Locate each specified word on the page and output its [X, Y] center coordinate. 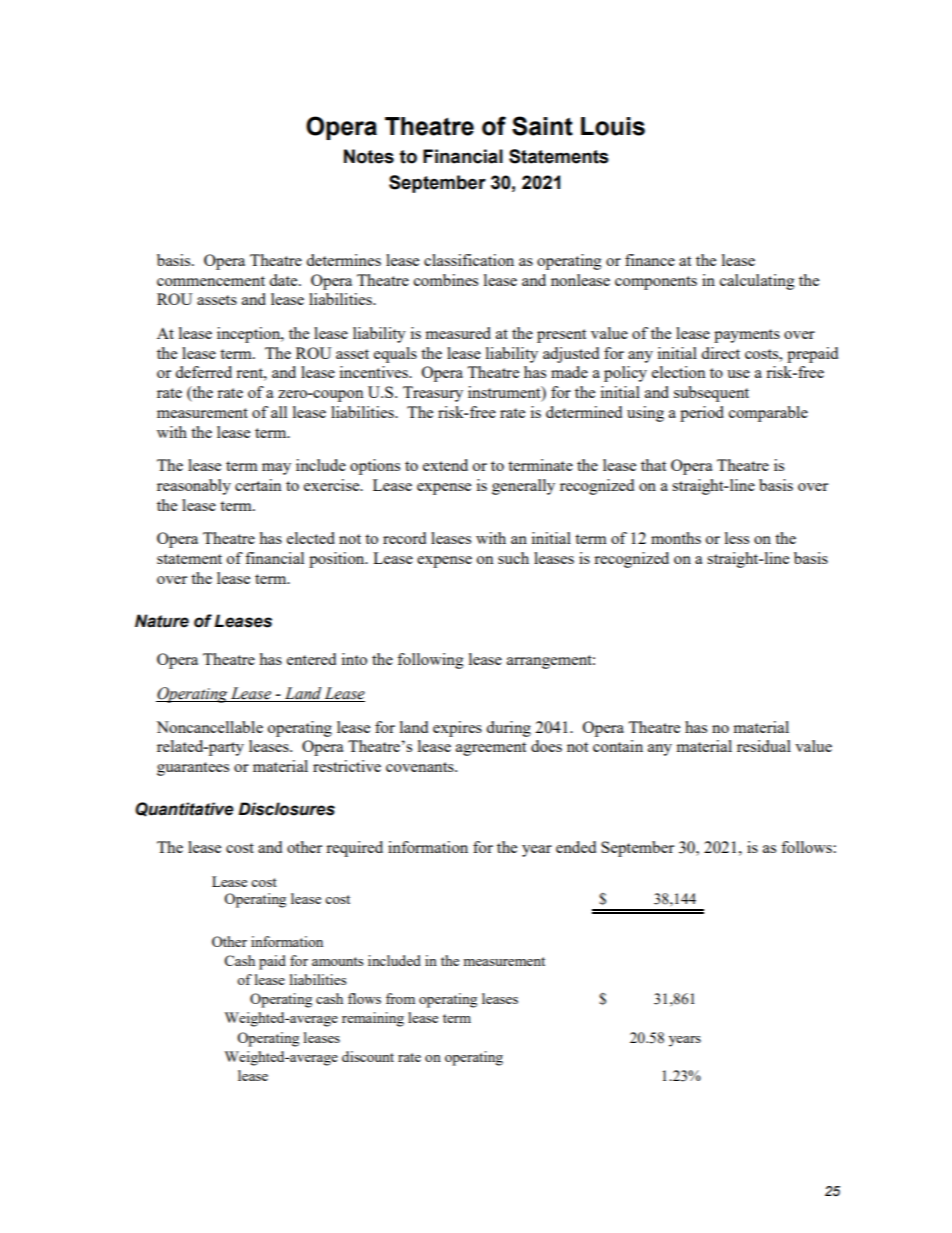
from [400, 998]
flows [364, 998]
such [513, 558]
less [737, 538]
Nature [162, 621]
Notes [369, 156]
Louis [613, 126]
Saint [542, 126]
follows [807, 847]
